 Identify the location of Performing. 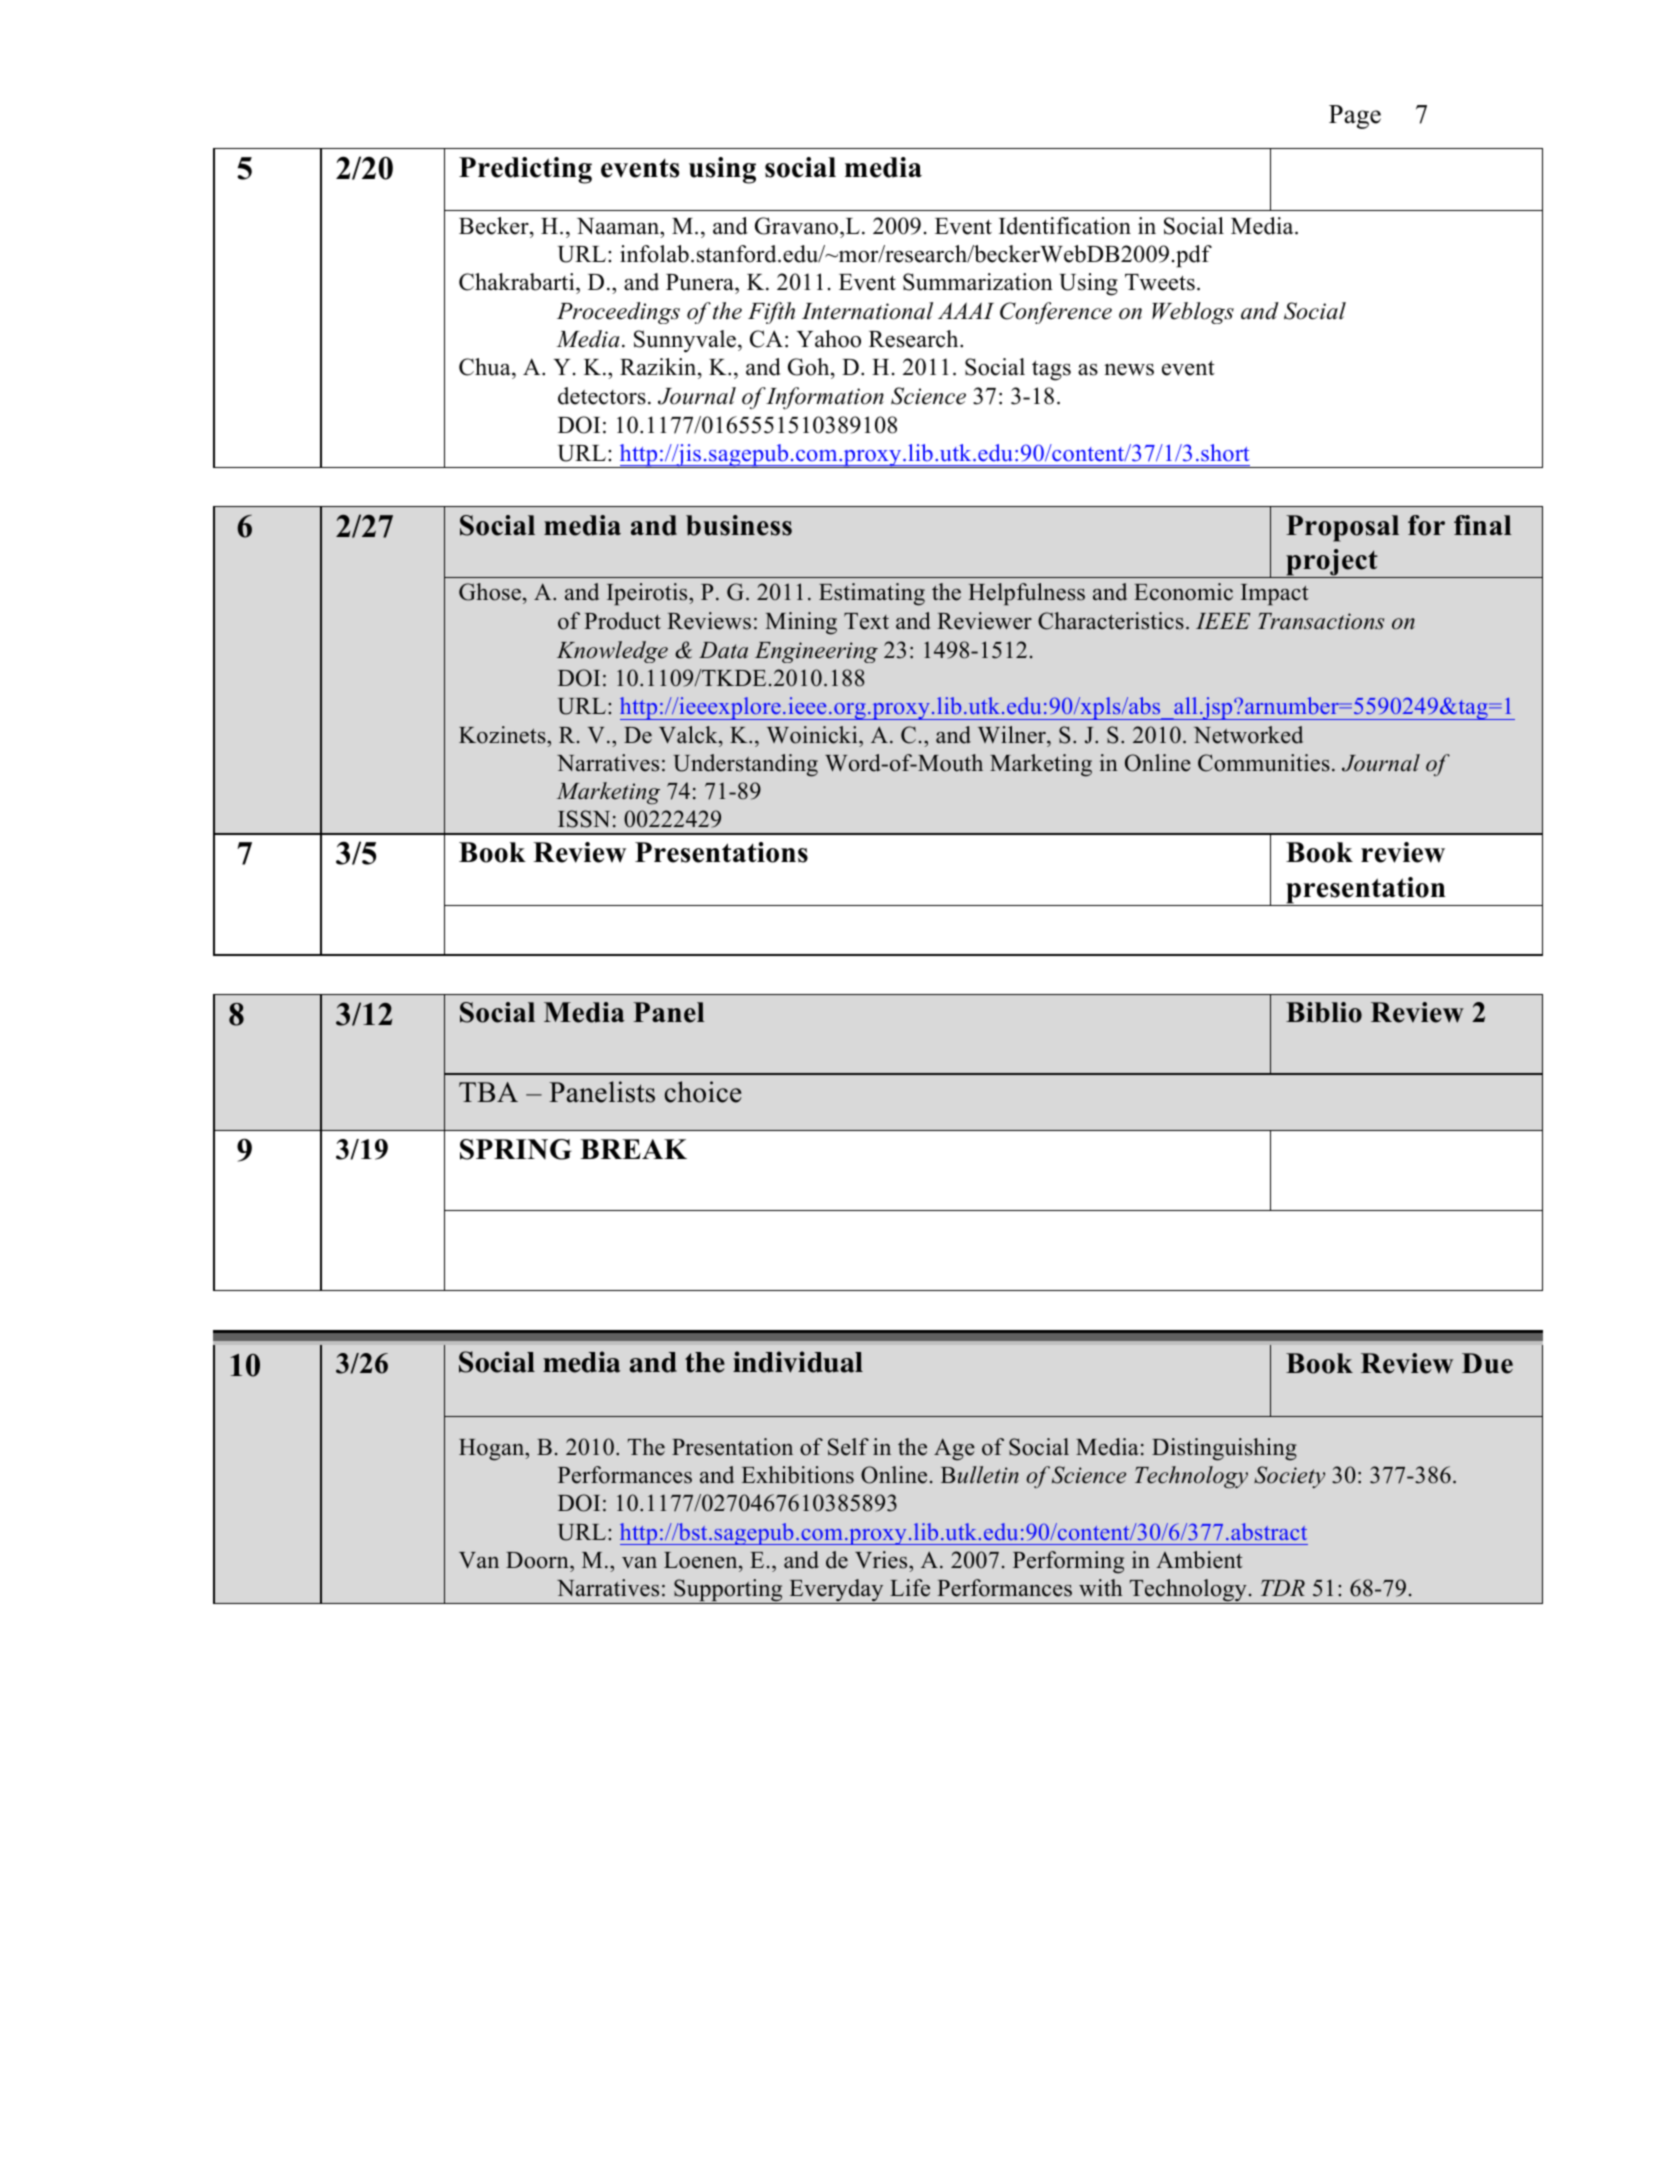
(1068, 1562).
